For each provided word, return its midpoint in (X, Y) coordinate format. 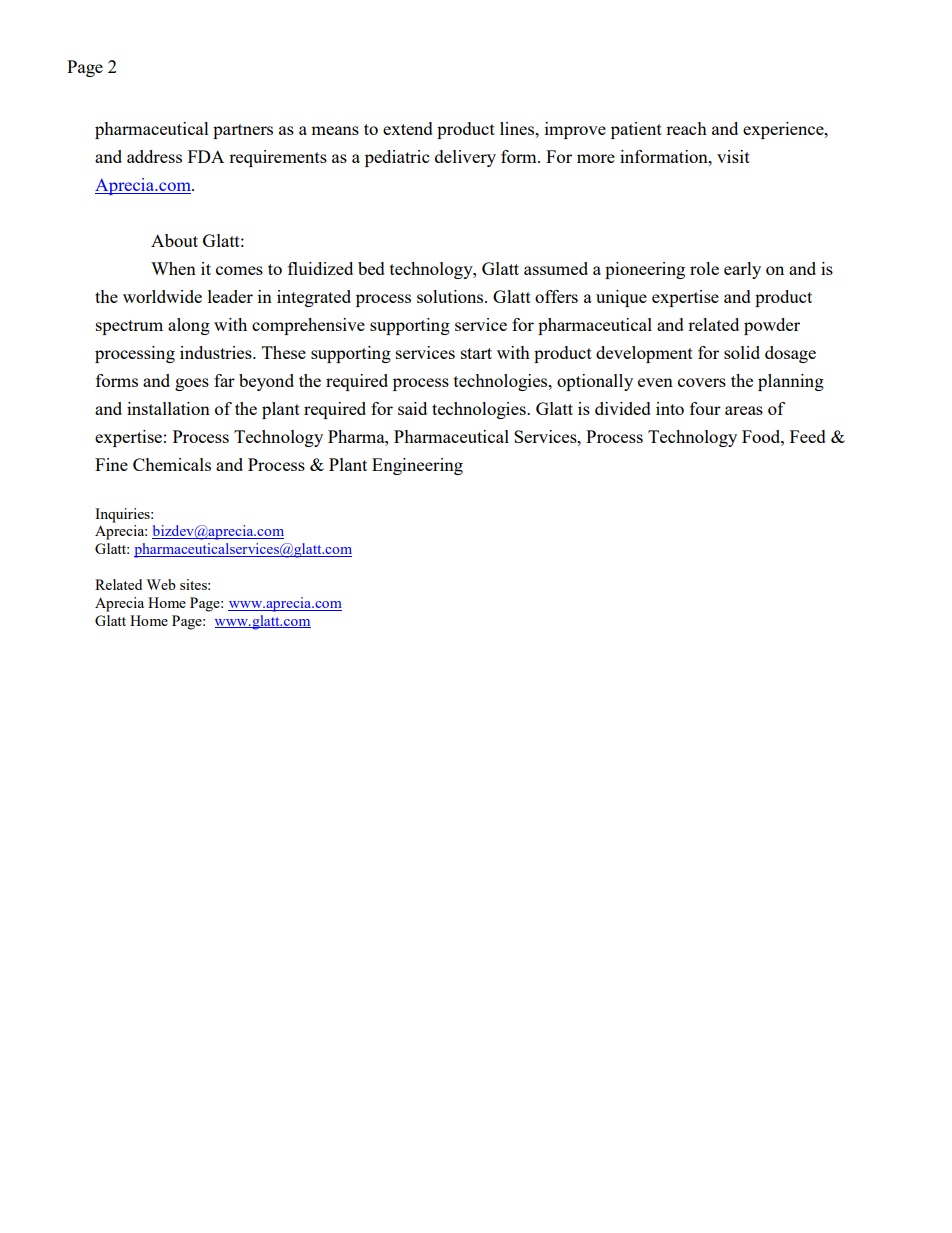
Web (161, 584)
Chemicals (172, 464)
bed (371, 268)
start (476, 353)
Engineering (417, 466)
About (174, 240)
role (704, 268)
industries (217, 352)
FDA (206, 156)
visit (733, 156)
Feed (808, 436)
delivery (465, 158)
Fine (111, 464)
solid (742, 352)
